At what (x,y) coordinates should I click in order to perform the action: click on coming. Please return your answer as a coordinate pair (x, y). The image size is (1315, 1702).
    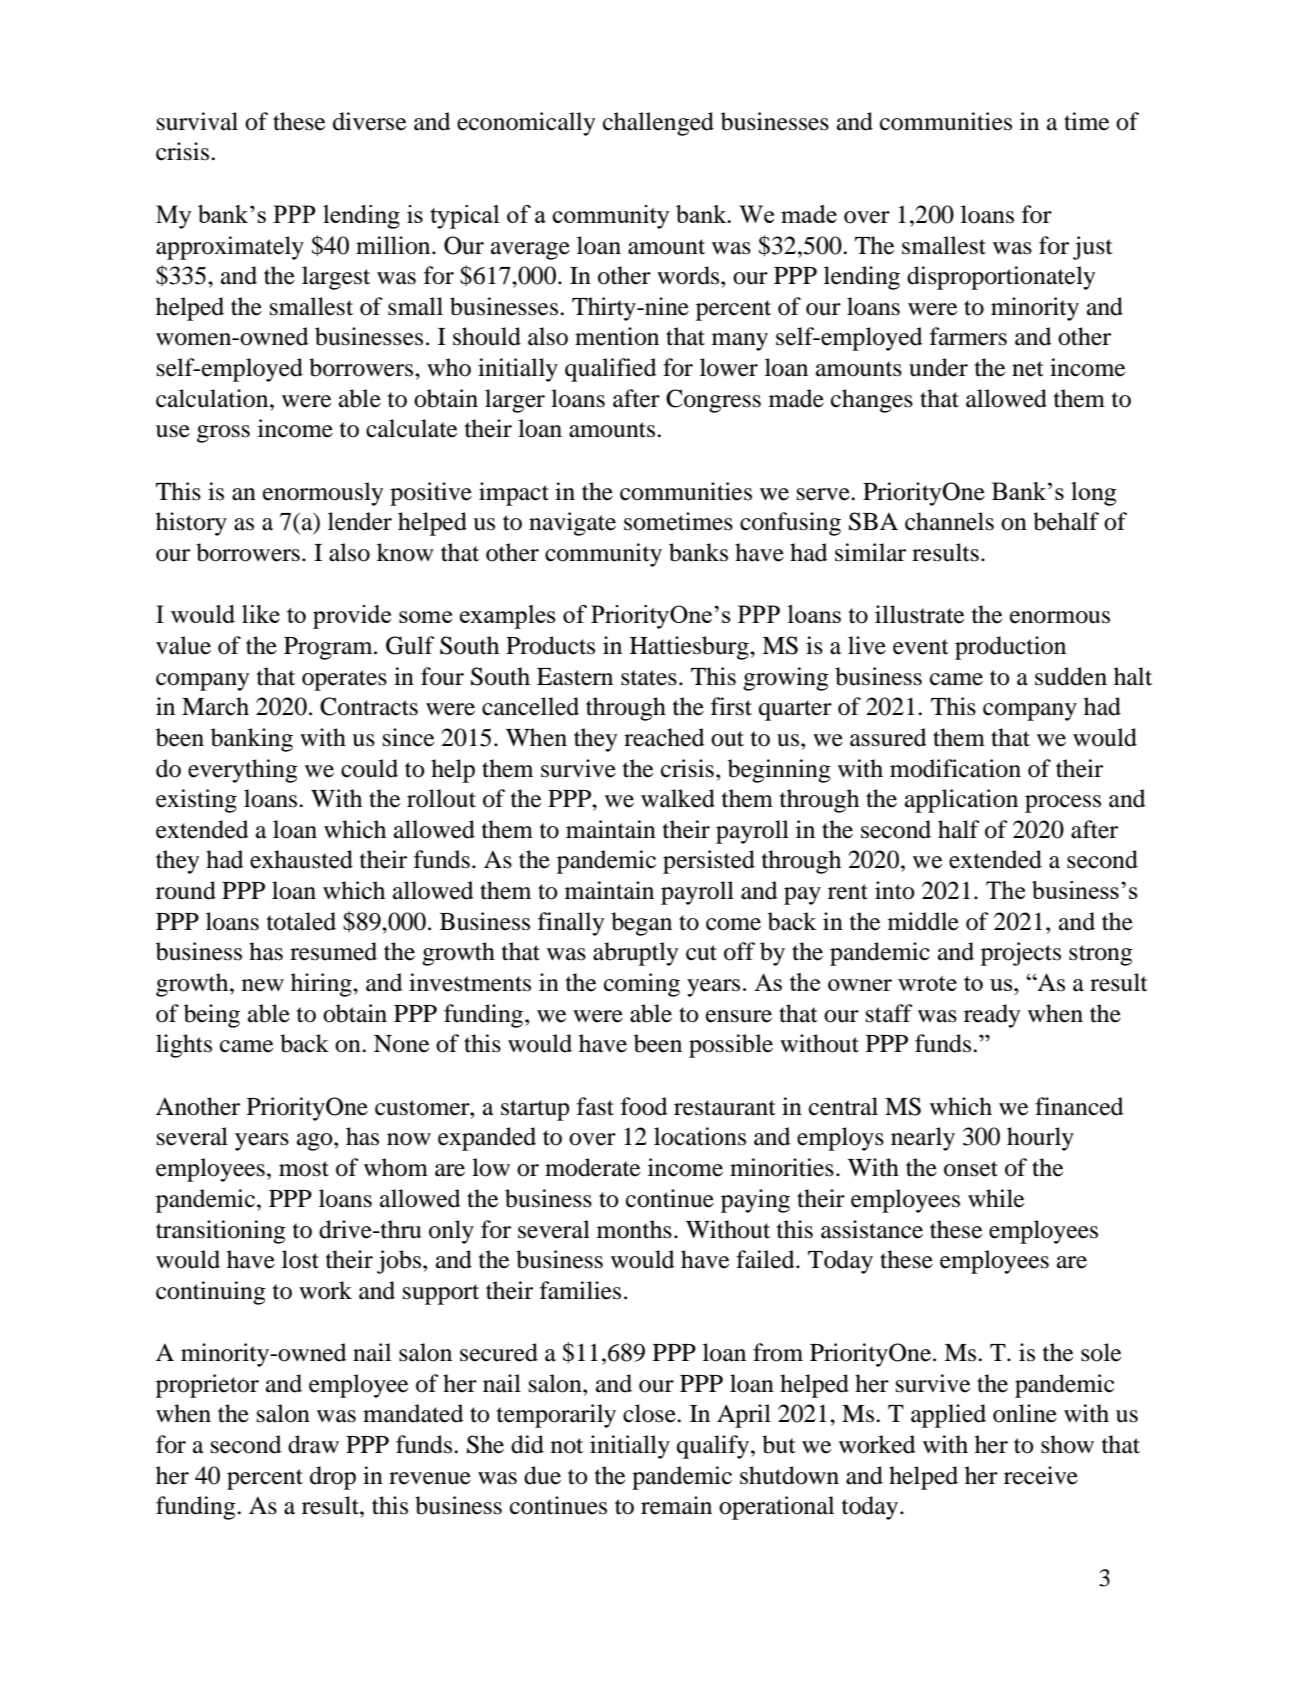
    Looking at the image, I should click on (642, 985).
